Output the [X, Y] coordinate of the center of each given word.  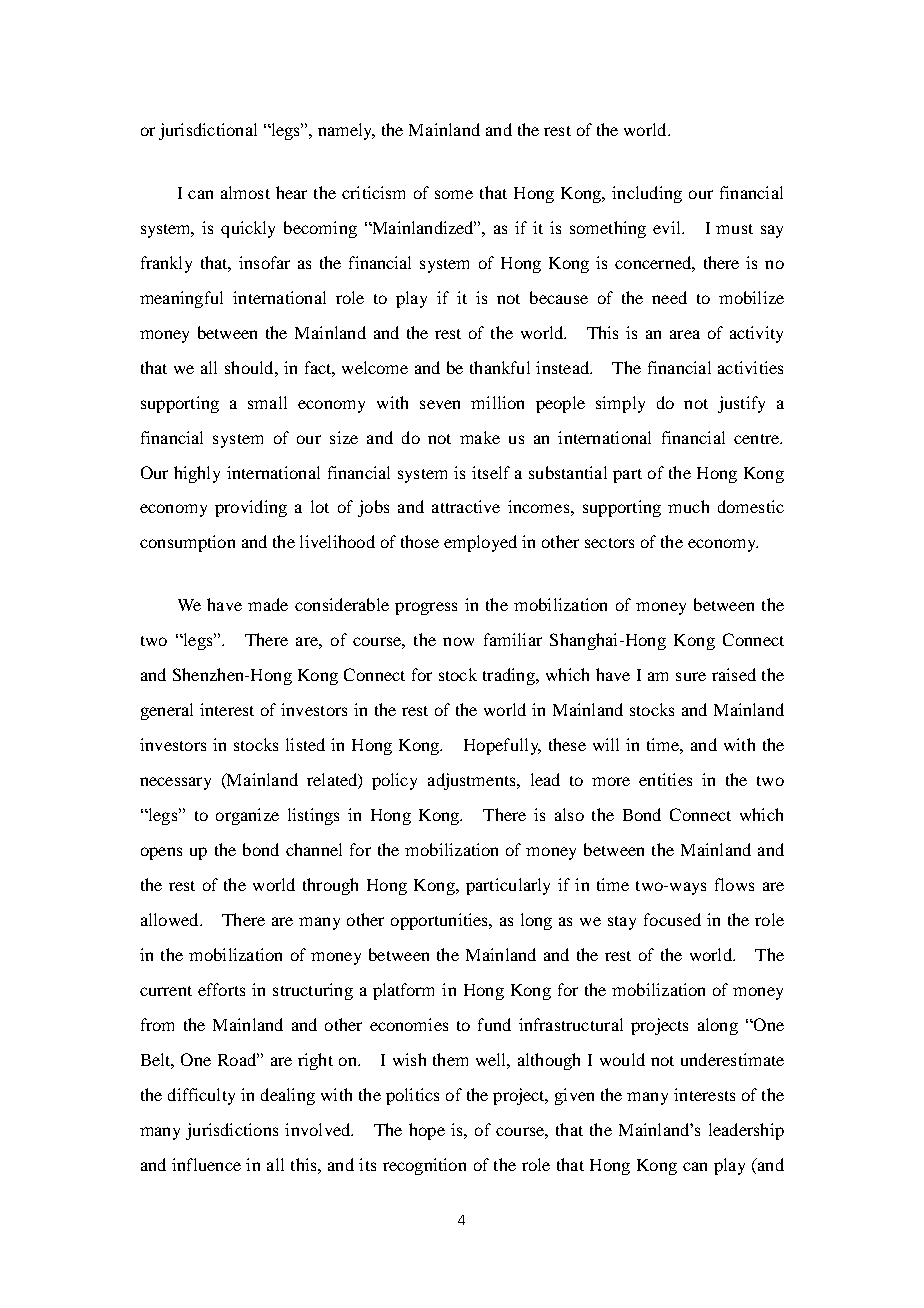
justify [741, 404]
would [622, 1059]
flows [734, 884]
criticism [373, 192]
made [268, 604]
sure [691, 676]
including [647, 194]
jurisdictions [232, 1131]
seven [440, 404]
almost [245, 192]
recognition [424, 1166]
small [267, 402]
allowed [171, 919]
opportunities [440, 921]
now [458, 641]
